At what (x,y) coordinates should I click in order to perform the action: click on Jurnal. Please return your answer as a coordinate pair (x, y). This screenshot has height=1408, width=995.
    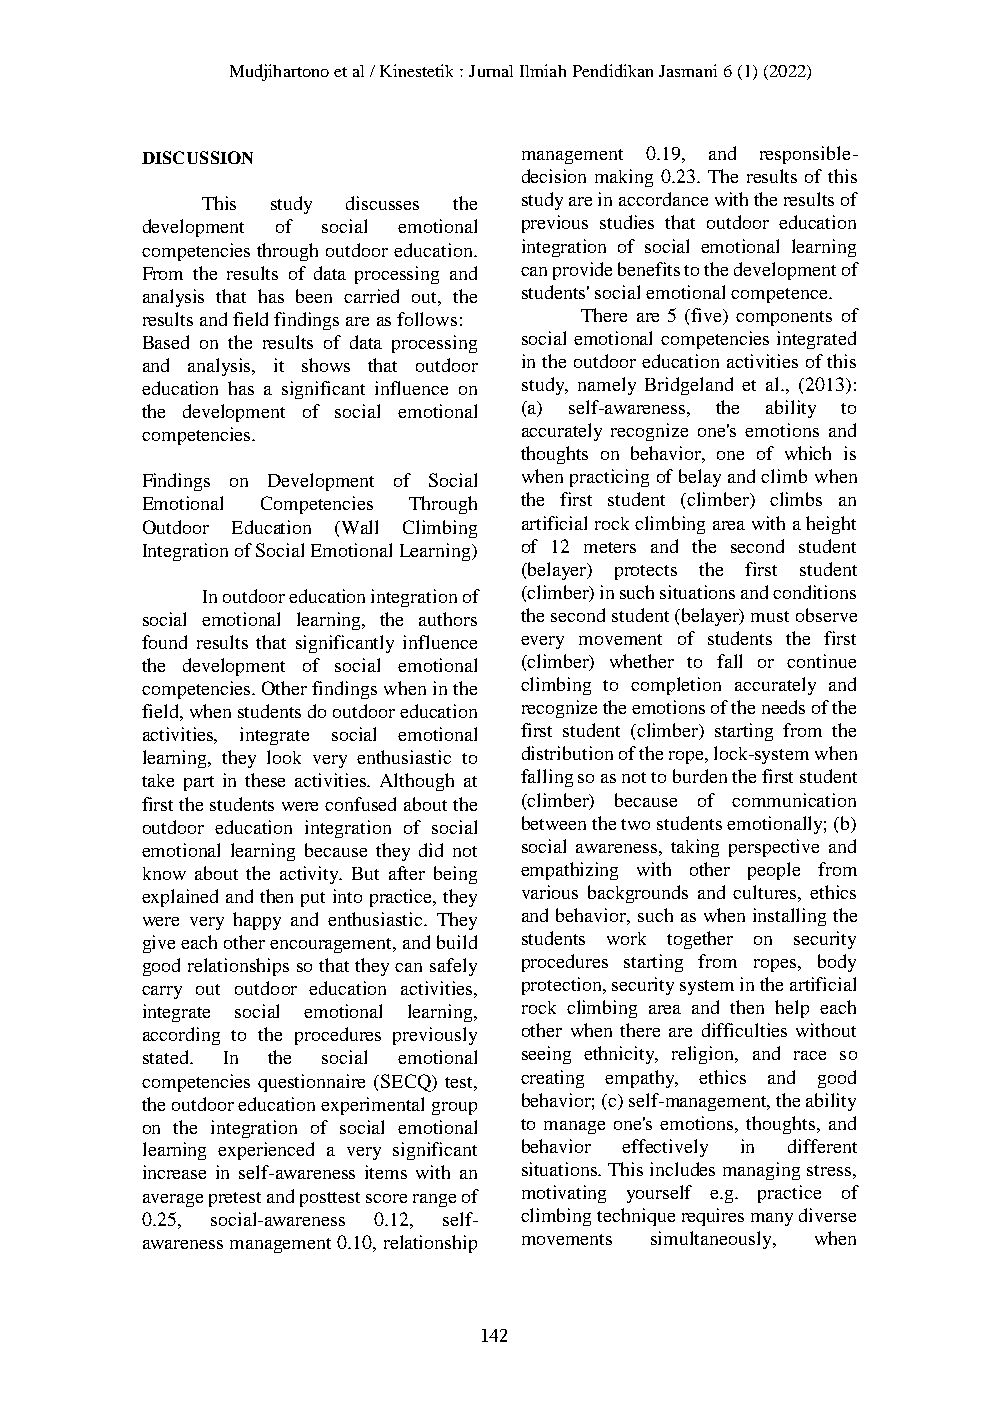
    Looking at the image, I should click on (491, 71).
